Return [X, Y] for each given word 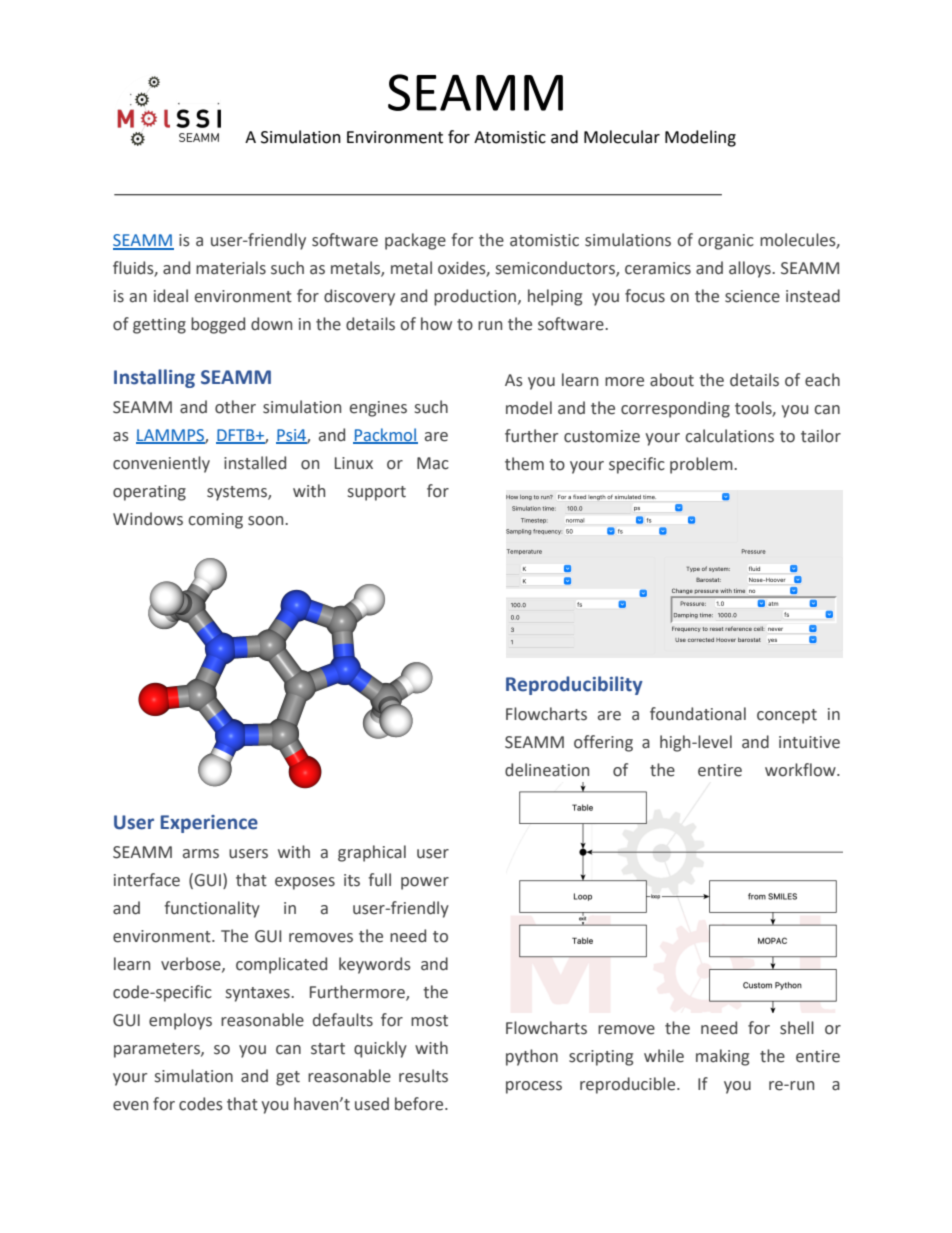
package [415, 241]
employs [180, 1021]
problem [702, 465]
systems [238, 493]
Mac [433, 463]
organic [726, 242]
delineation [547, 770]
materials [231, 268]
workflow [801, 770]
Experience [209, 824]
